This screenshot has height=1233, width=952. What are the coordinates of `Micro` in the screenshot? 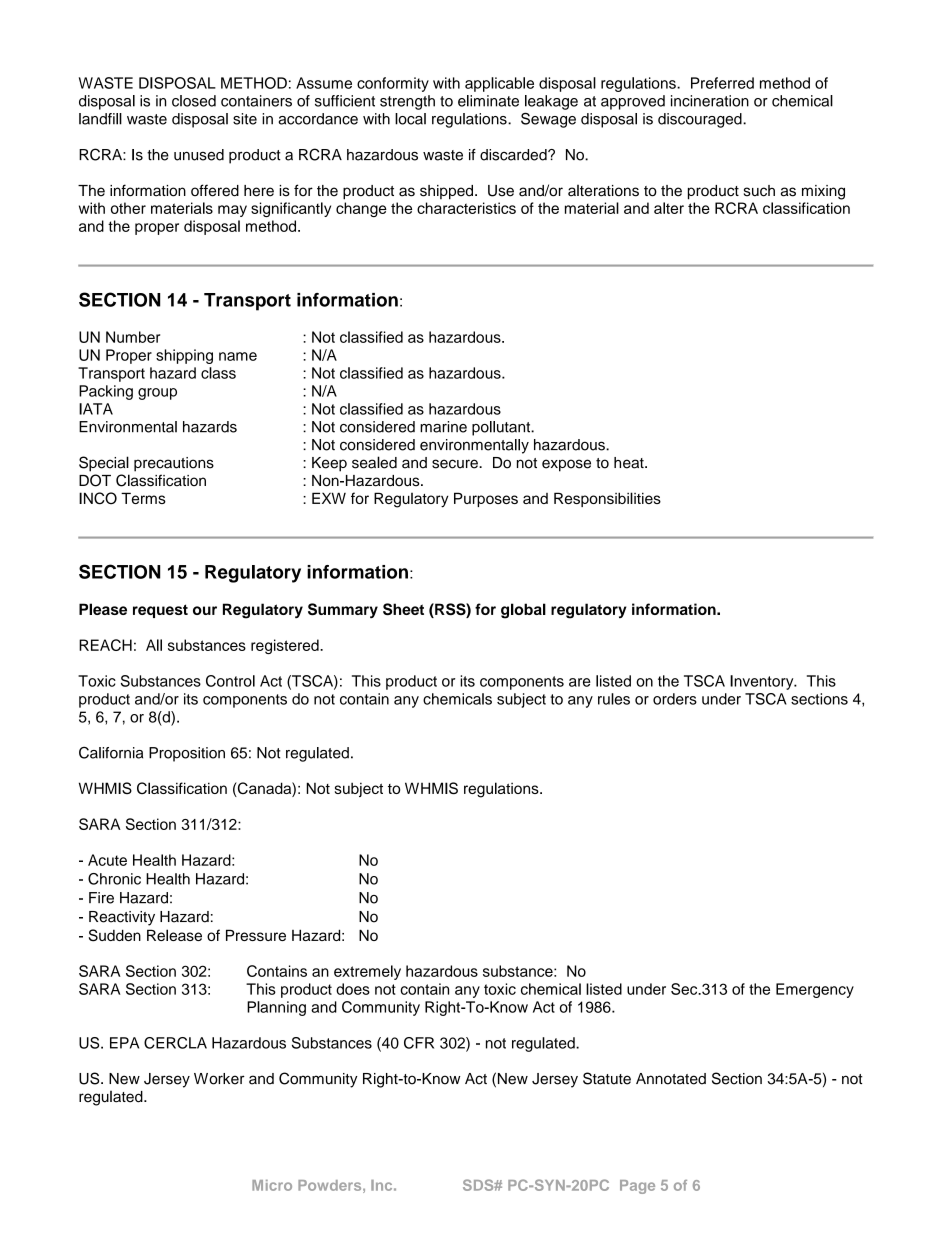 It's located at (272, 1185).
